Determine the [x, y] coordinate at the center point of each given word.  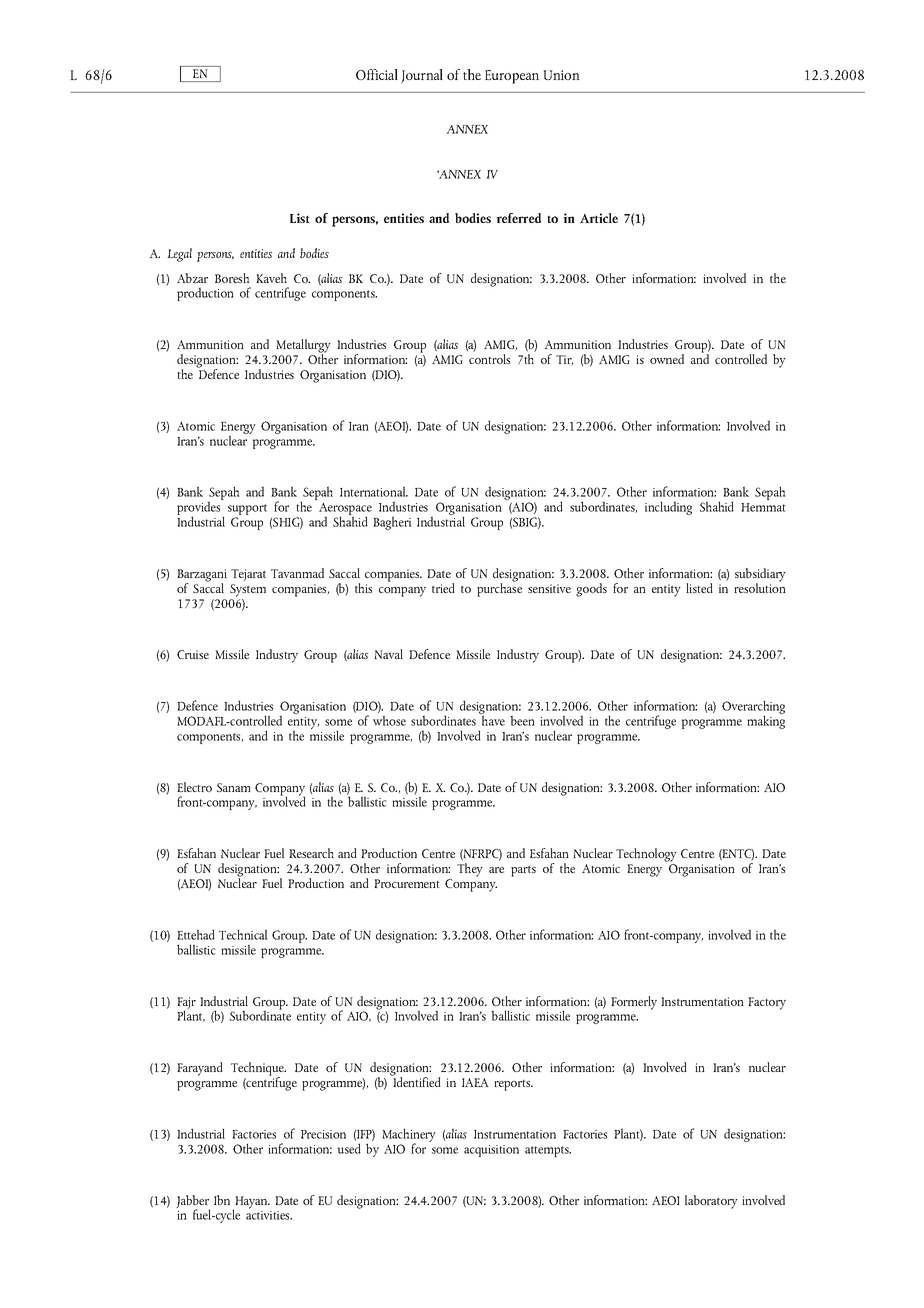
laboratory [711, 1202]
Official [377, 74]
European [512, 77]
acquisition [491, 1151]
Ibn [222, 1200]
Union [561, 75]
